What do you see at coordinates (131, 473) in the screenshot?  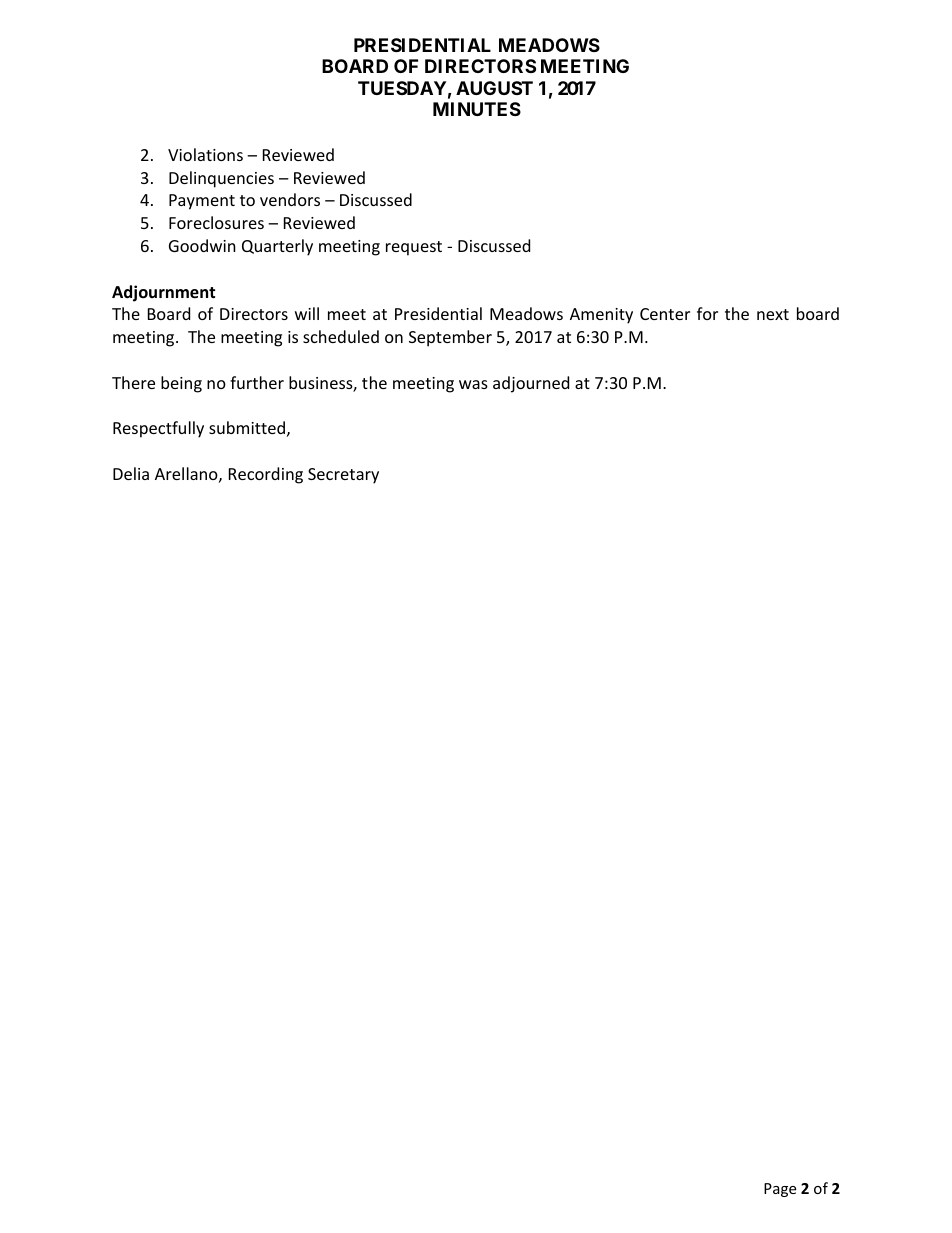 I see `Delia` at bounding box center [131, 473].
